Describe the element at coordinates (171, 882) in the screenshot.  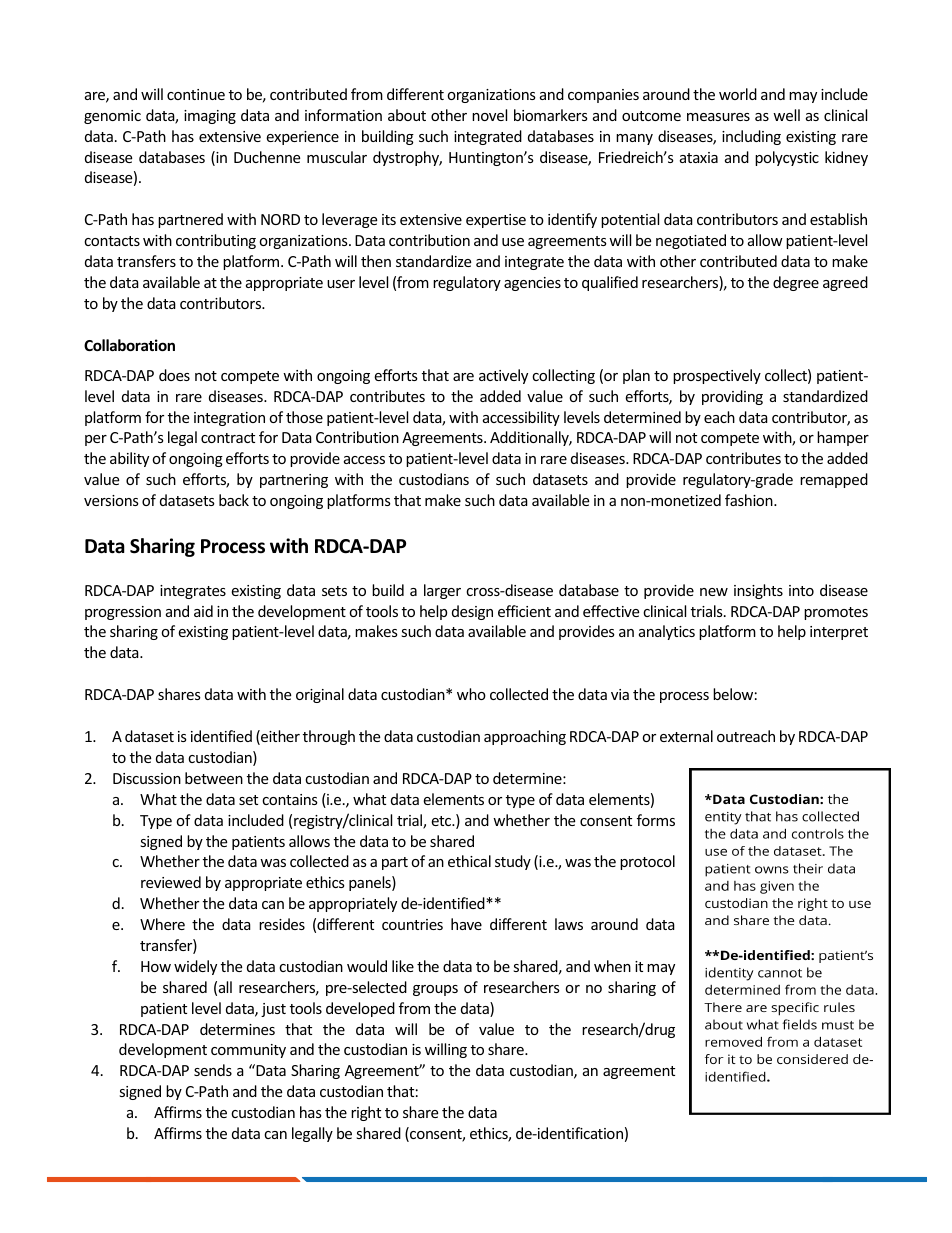
I see `reviewed` at that location.
